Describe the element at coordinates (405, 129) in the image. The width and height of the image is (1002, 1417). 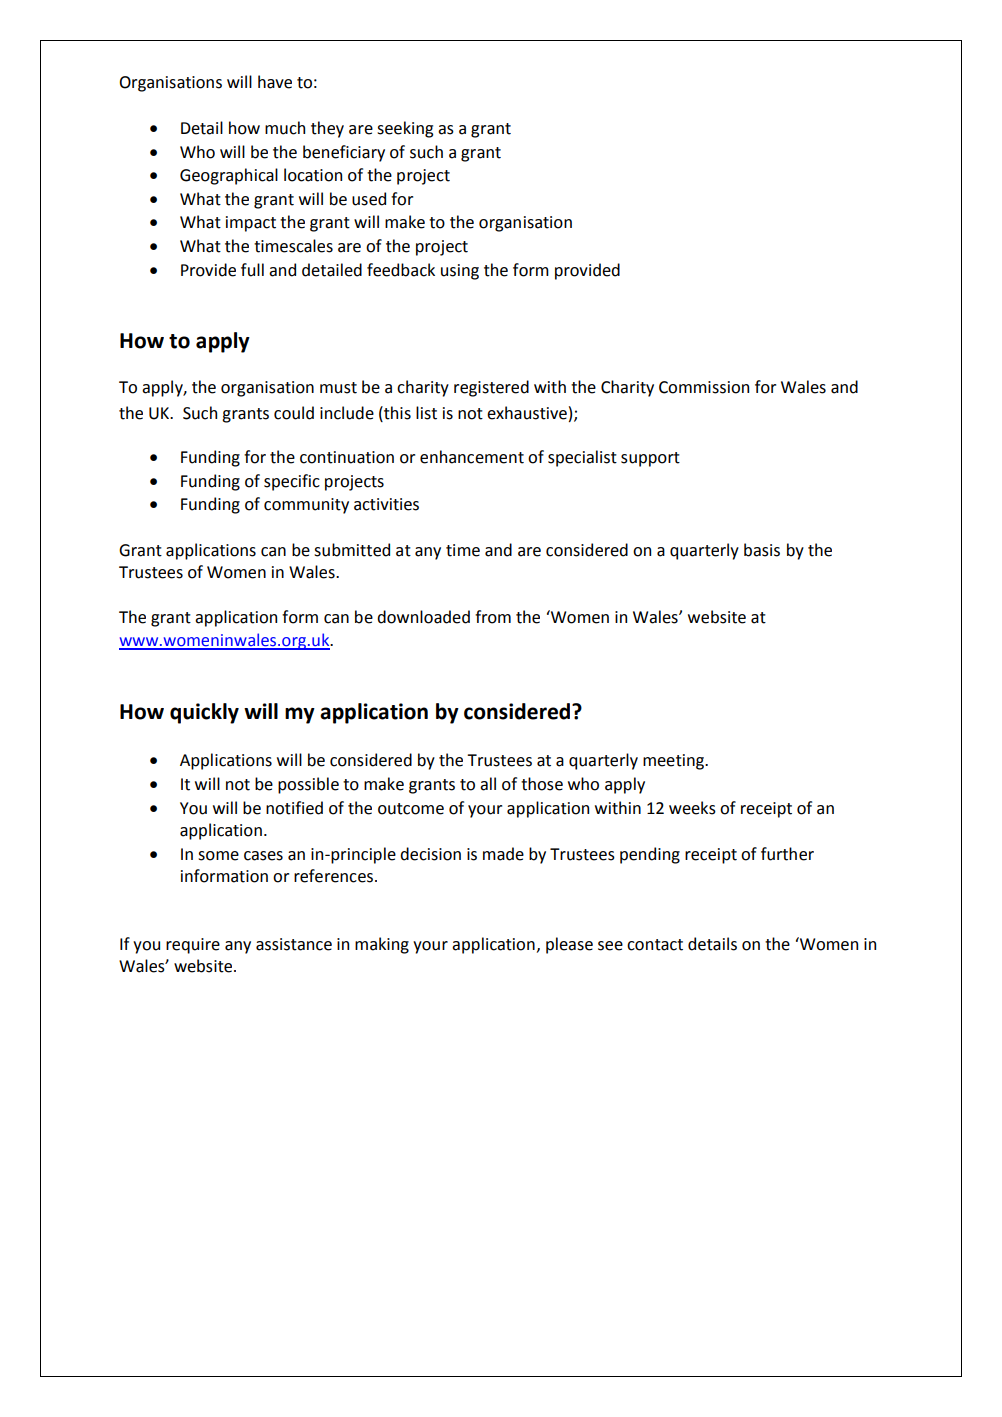
I see `seeking` at that location.
